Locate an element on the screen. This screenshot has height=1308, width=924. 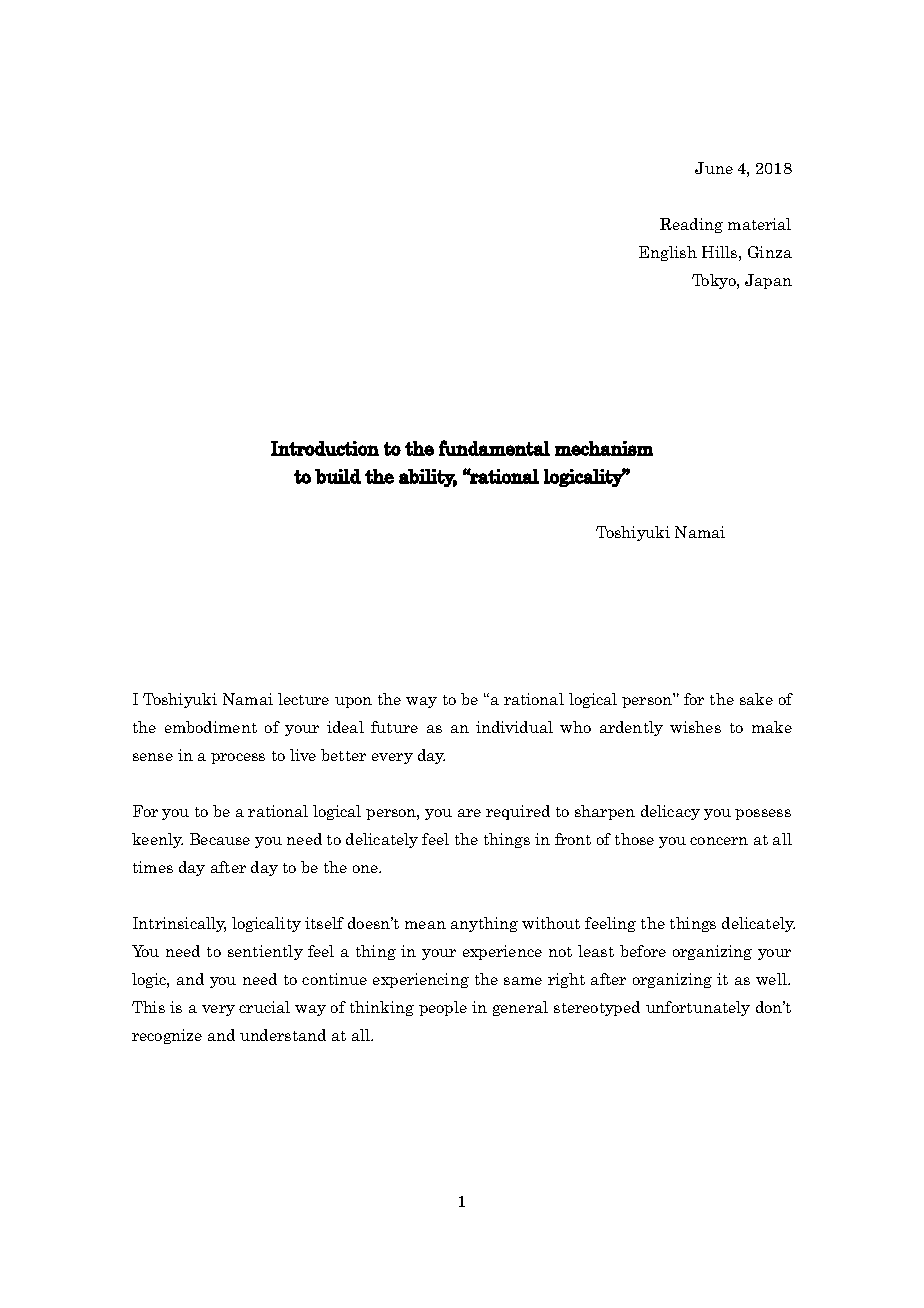
mechanism is located at coordinates (604, 448).
